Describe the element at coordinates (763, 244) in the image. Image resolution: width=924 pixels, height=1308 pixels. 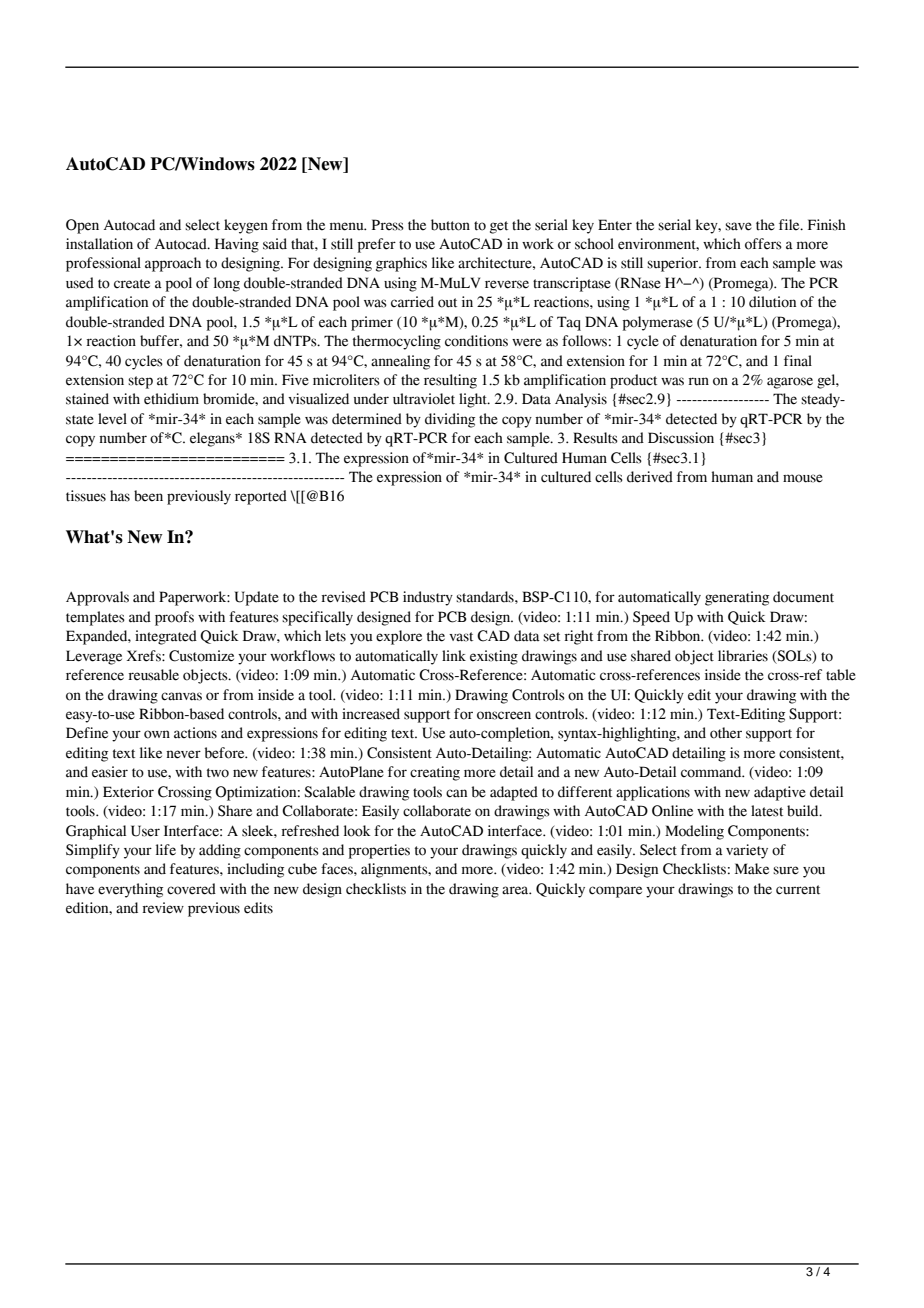
I see `offers` at that location.
